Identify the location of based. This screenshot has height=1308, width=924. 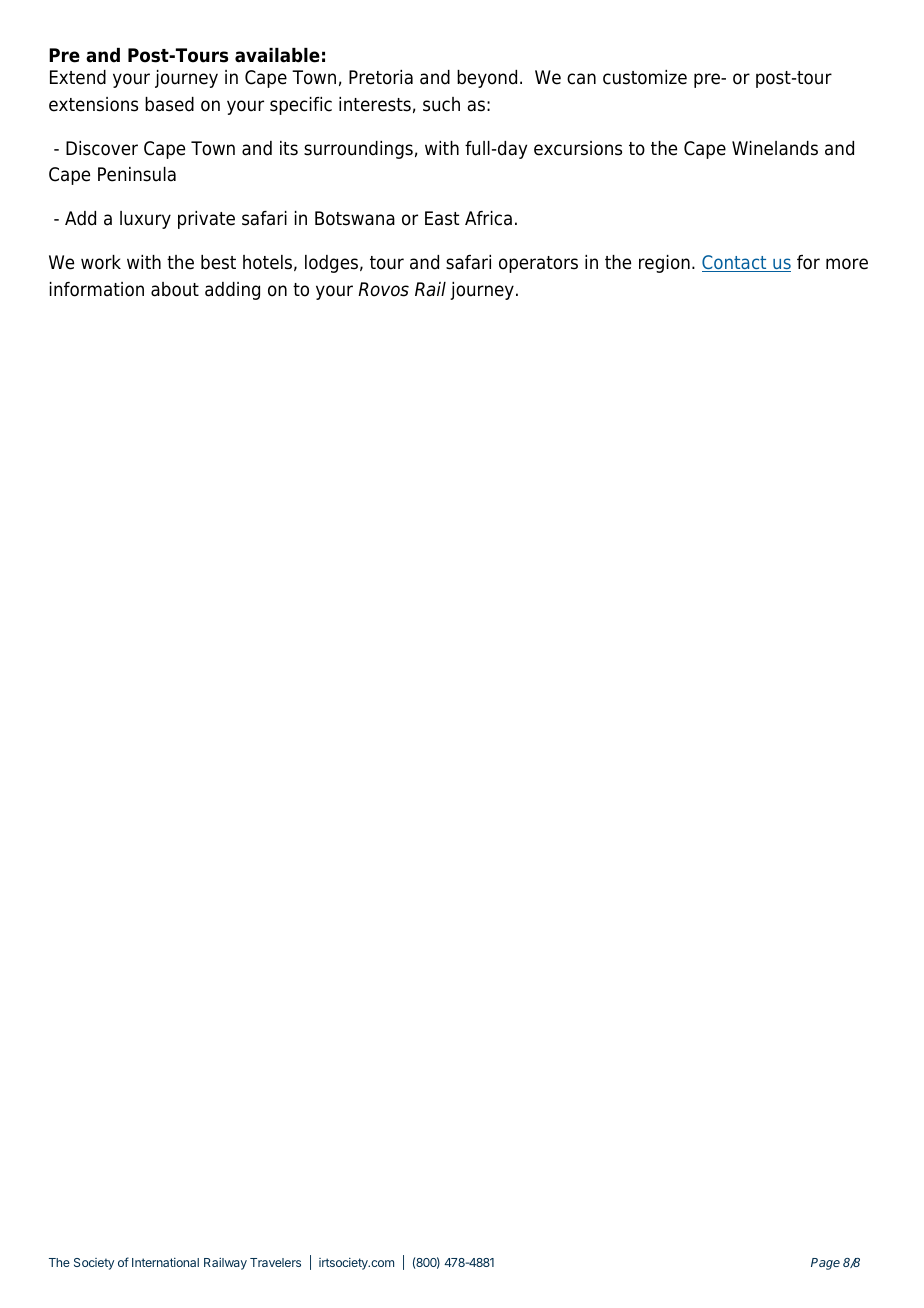
(169, 104).
